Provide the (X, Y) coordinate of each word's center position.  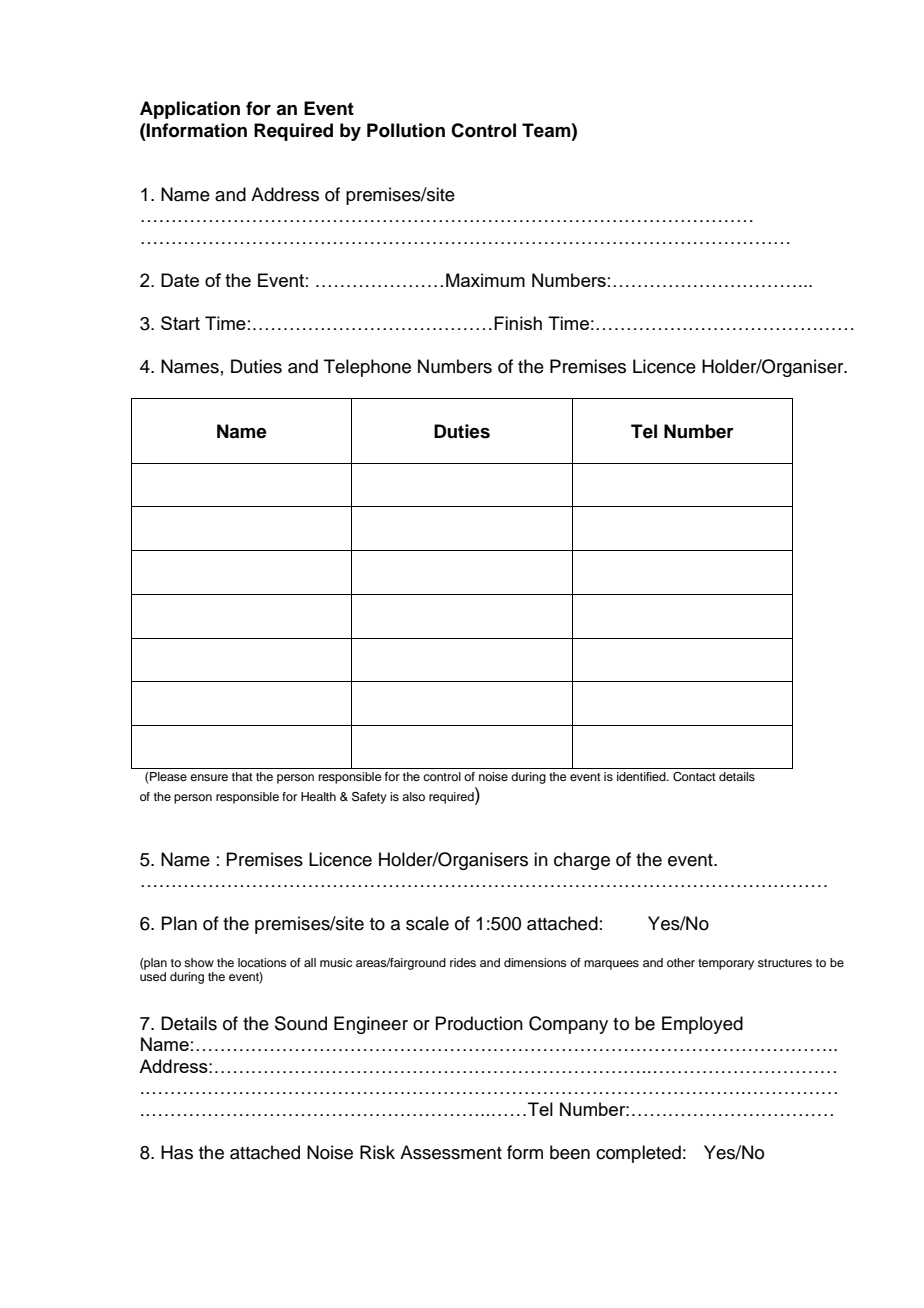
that (242, 776)
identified (642, 776)
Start (180, 323)
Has (177, 1152)
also (413, 796)
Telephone (367, 368)
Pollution (406, 130)
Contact (694, 777)
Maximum (485, 280)
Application (190, 110)
